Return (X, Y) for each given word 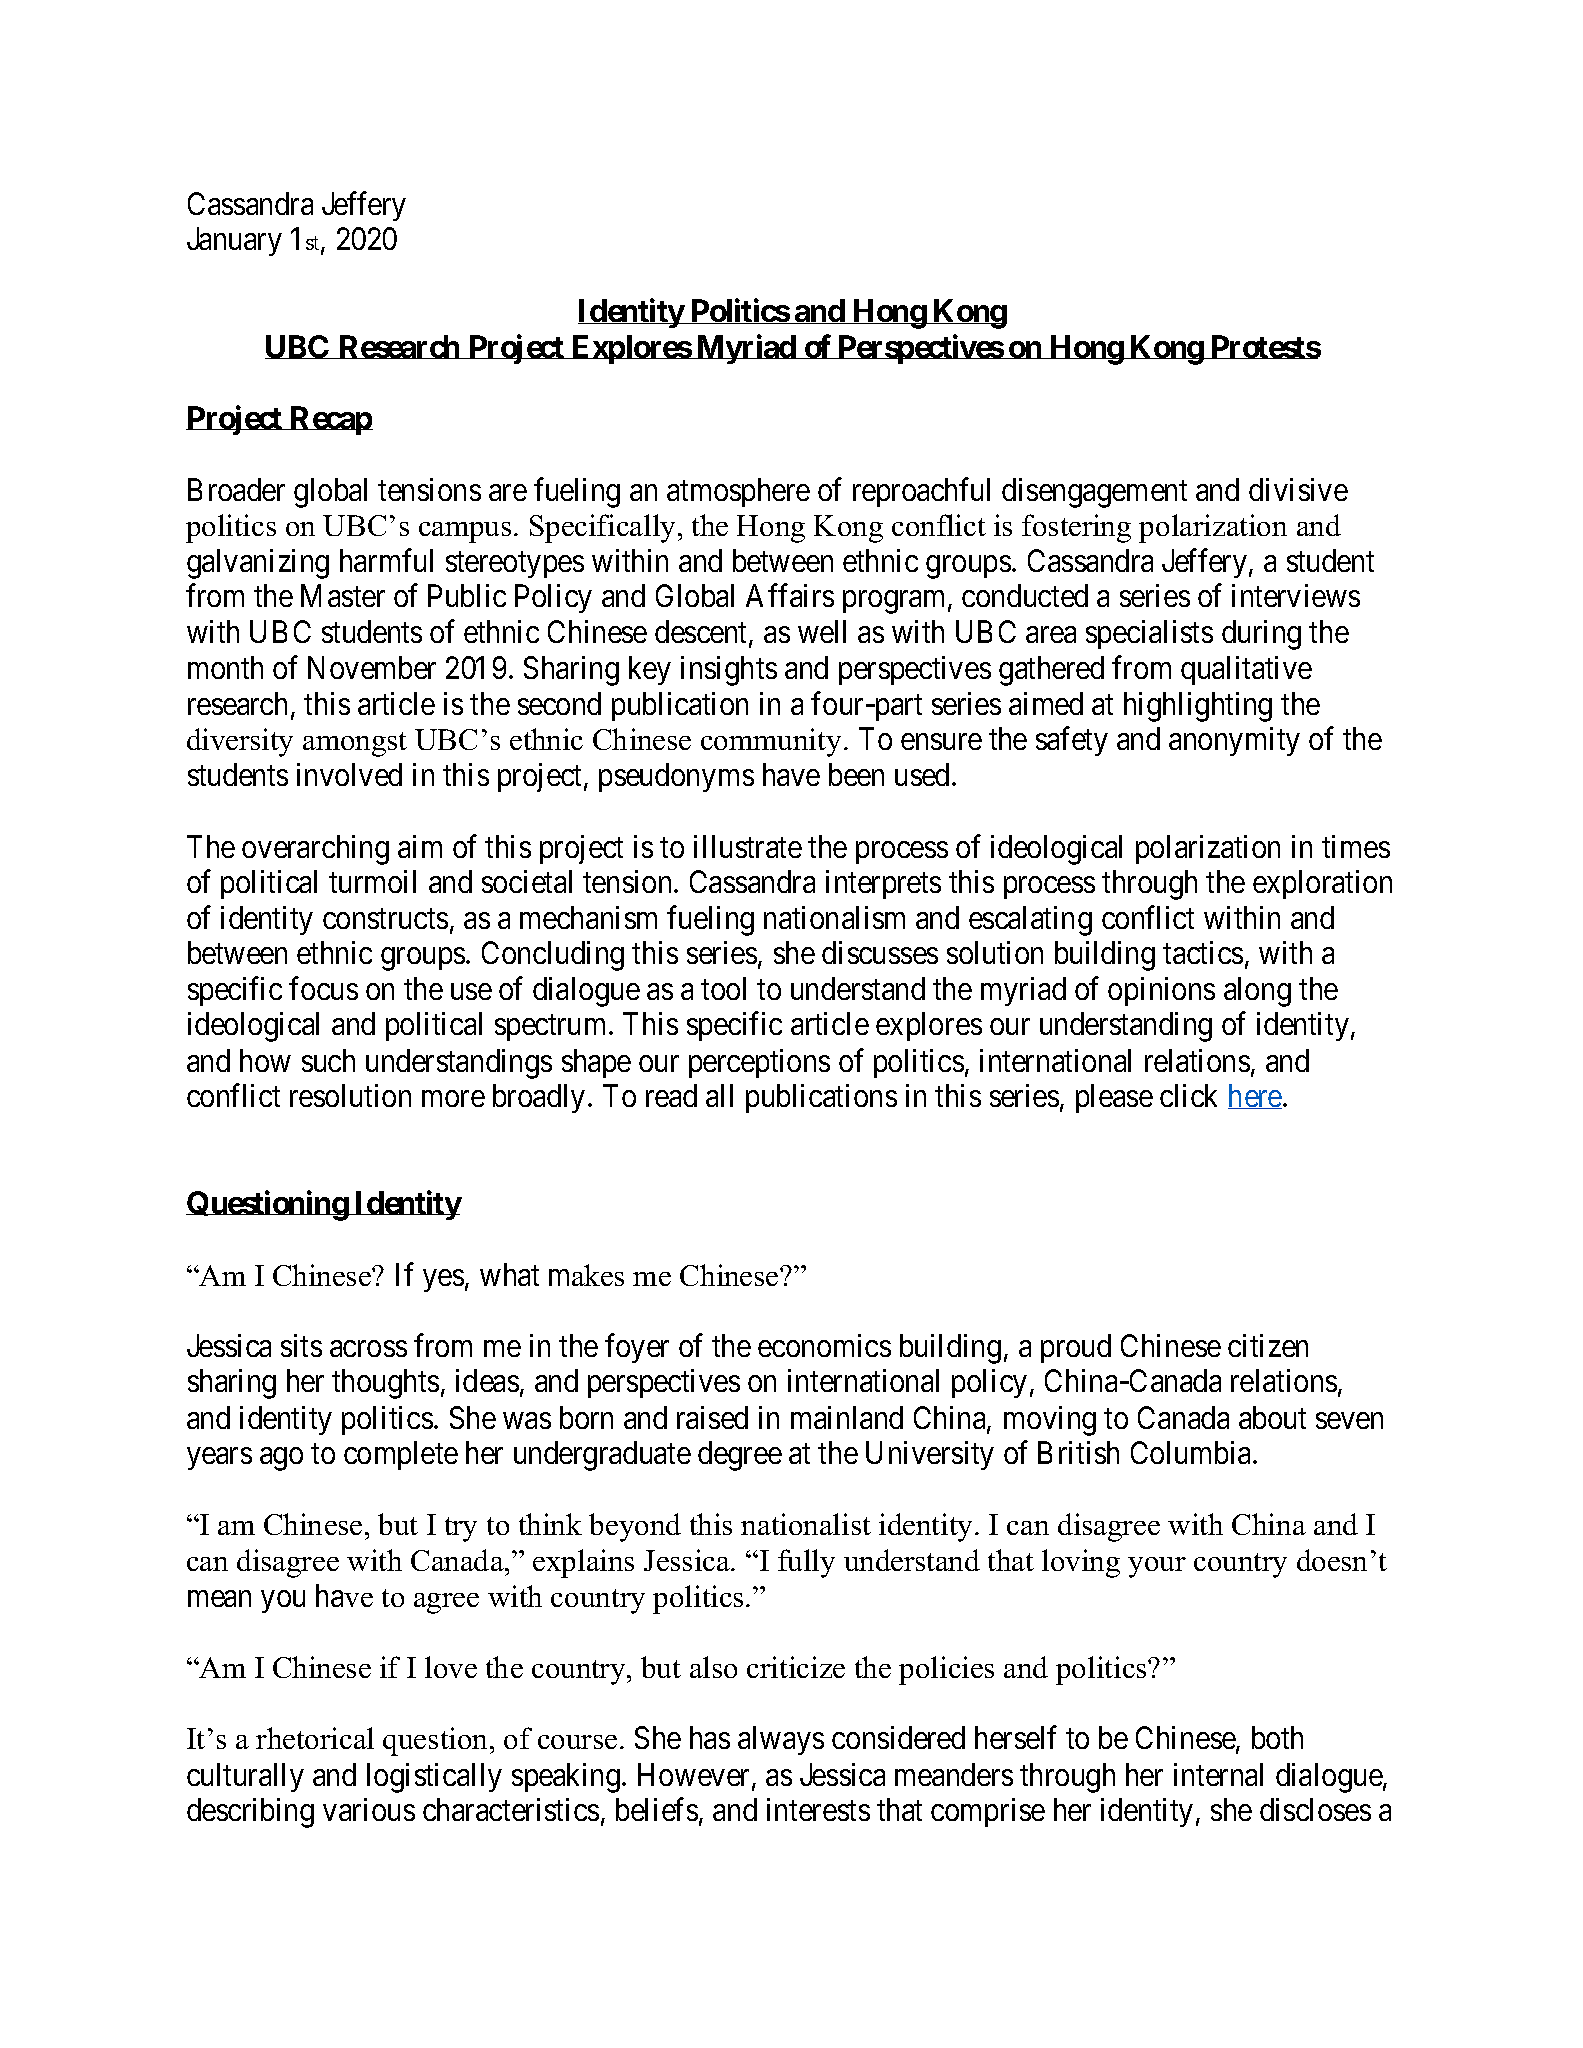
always (781, 1740)
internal (1218, 1774)
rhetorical (315, 1738)
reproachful (921, 492)
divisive (1298, 489)
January (234, 242)
